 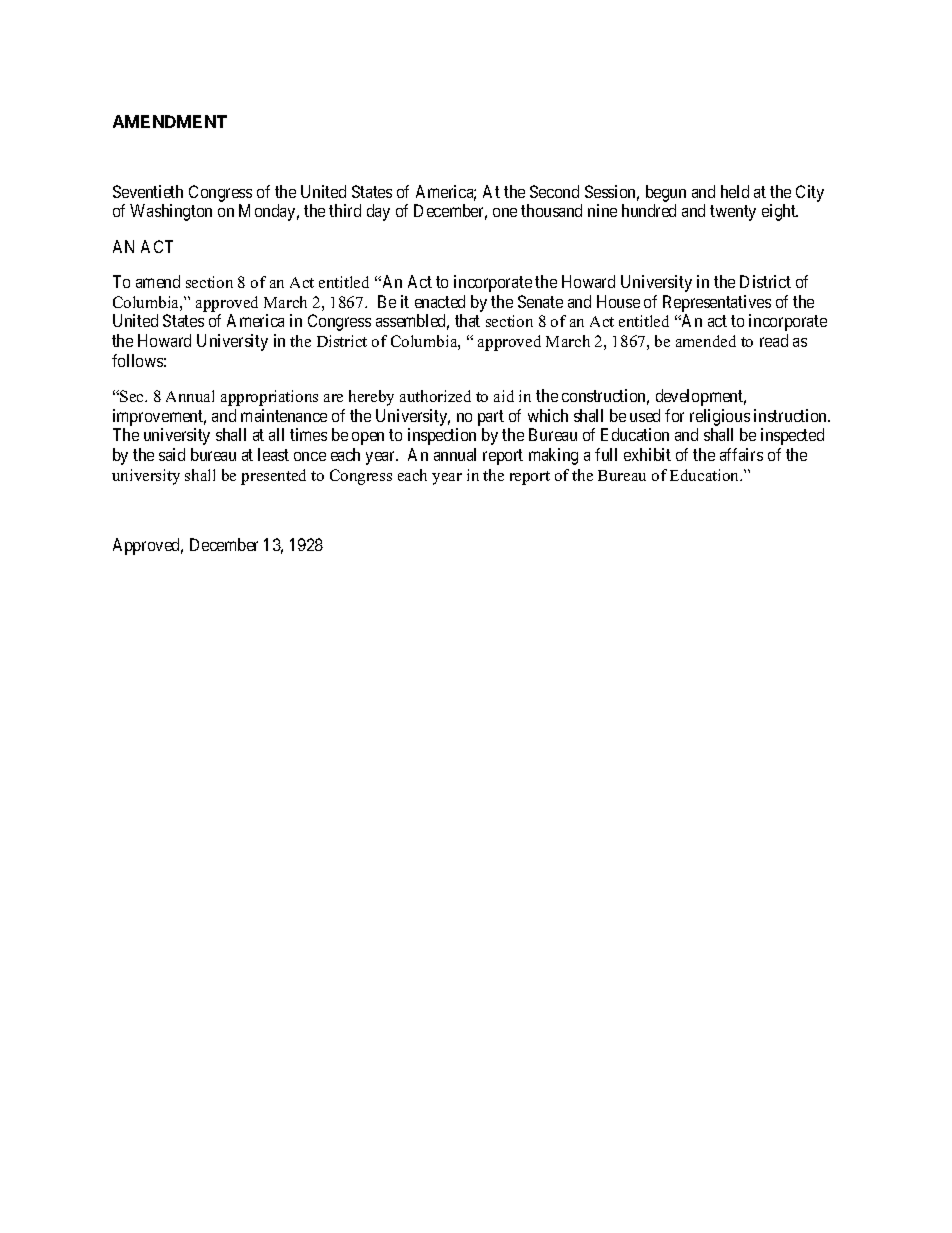 I want to click on one, so click(x=505, y=212).
